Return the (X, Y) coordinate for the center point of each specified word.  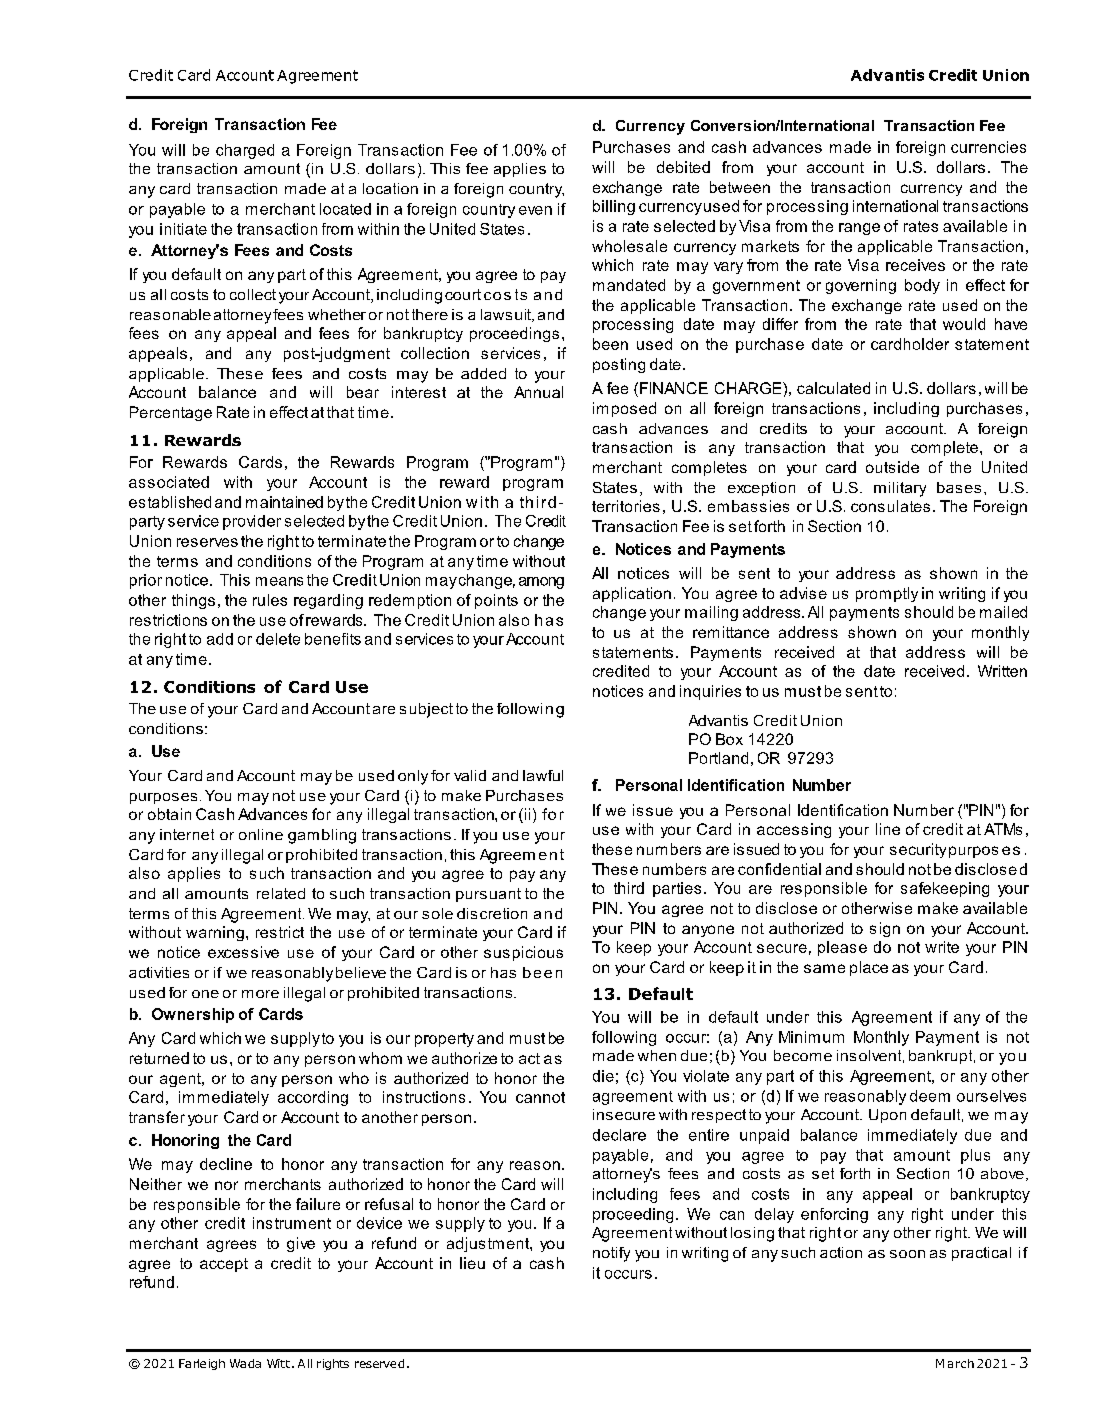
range (859, 229)
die (603, 1076)
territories (626, 506)
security (918, 850)
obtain (169, 814)
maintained (284, 502)
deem (930, 1096)
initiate (183, 229)
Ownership (193, 1015)
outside (892, 467)
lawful (543, 775)
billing (614, 207)
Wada (245, 1363)
